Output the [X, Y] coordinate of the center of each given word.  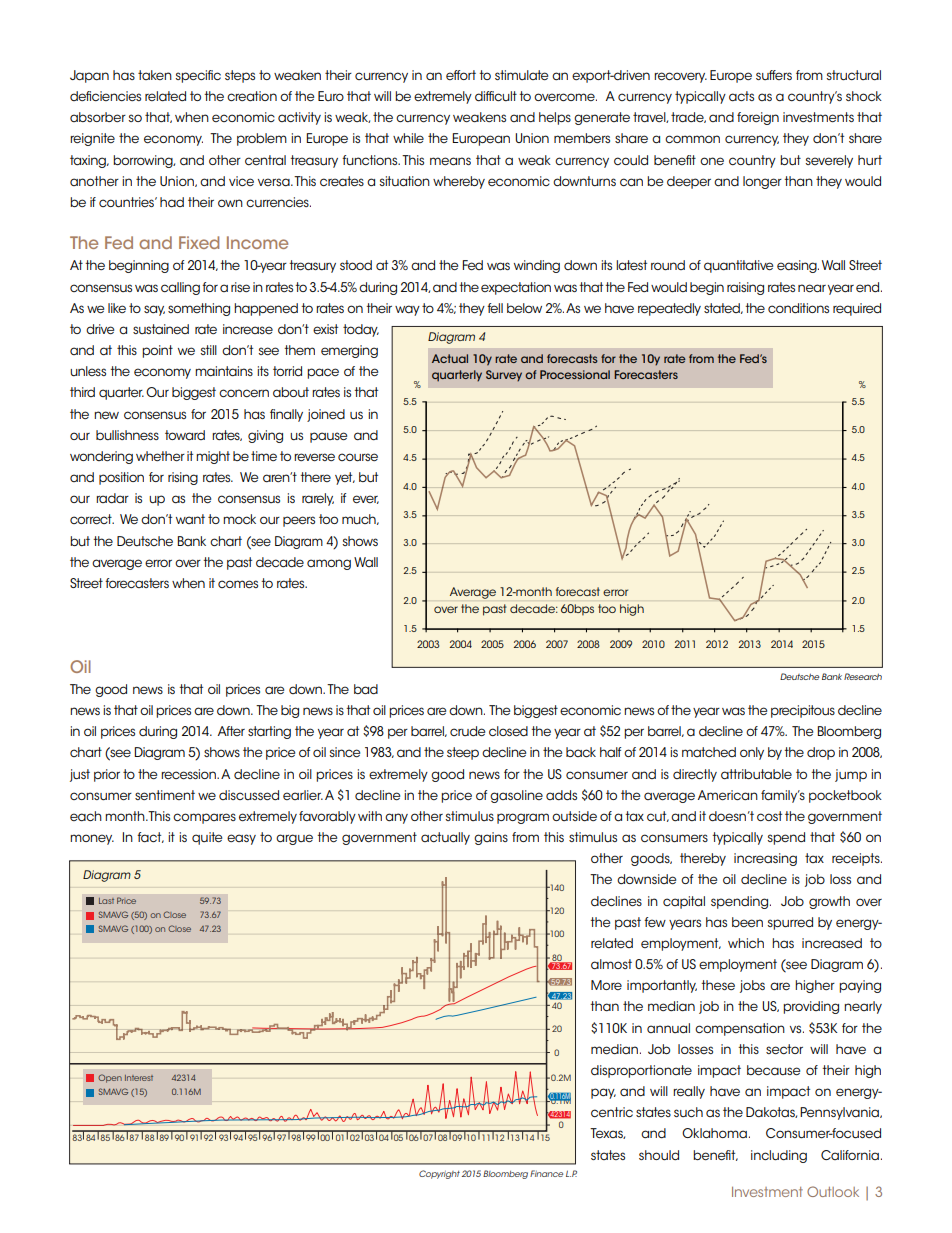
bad [366, 689]
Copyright [439, 1174]
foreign [758, 118]
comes [238, 584]
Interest [139, 1078]
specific [198, 76]
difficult [496, 96]
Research [863, 676]
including [779, 1156]
